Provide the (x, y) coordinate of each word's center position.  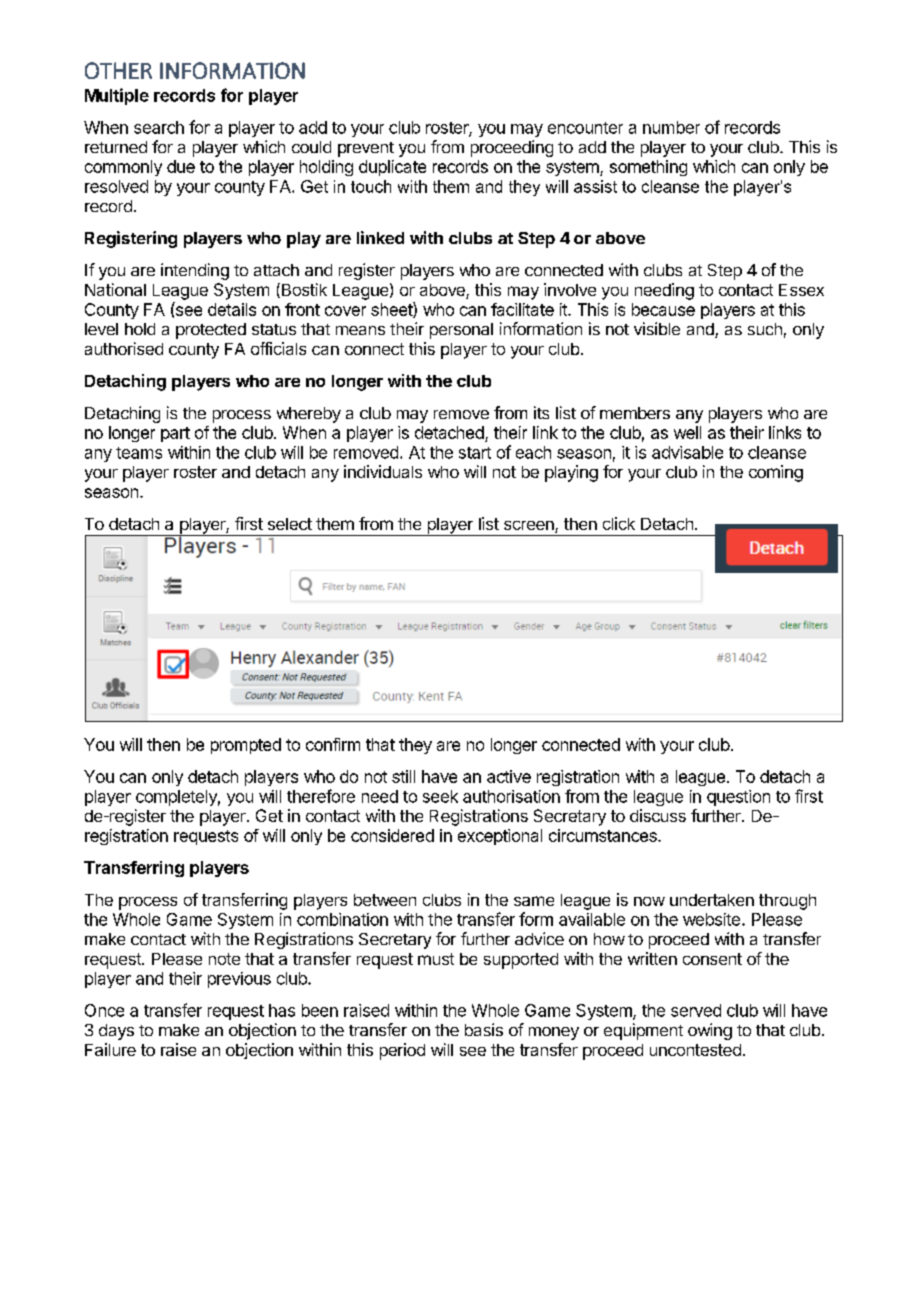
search (159, 127)
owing (710, 1031)
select (290, 524)
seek (440, 796)
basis (484, 1029)
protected (211, 331)
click (619, 523)
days (116, 1032)
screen (530, 527)
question (738, 798)
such (765, 329)
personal (461, 331)
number (671, 127)
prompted (246, 746)
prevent (366, 149)
